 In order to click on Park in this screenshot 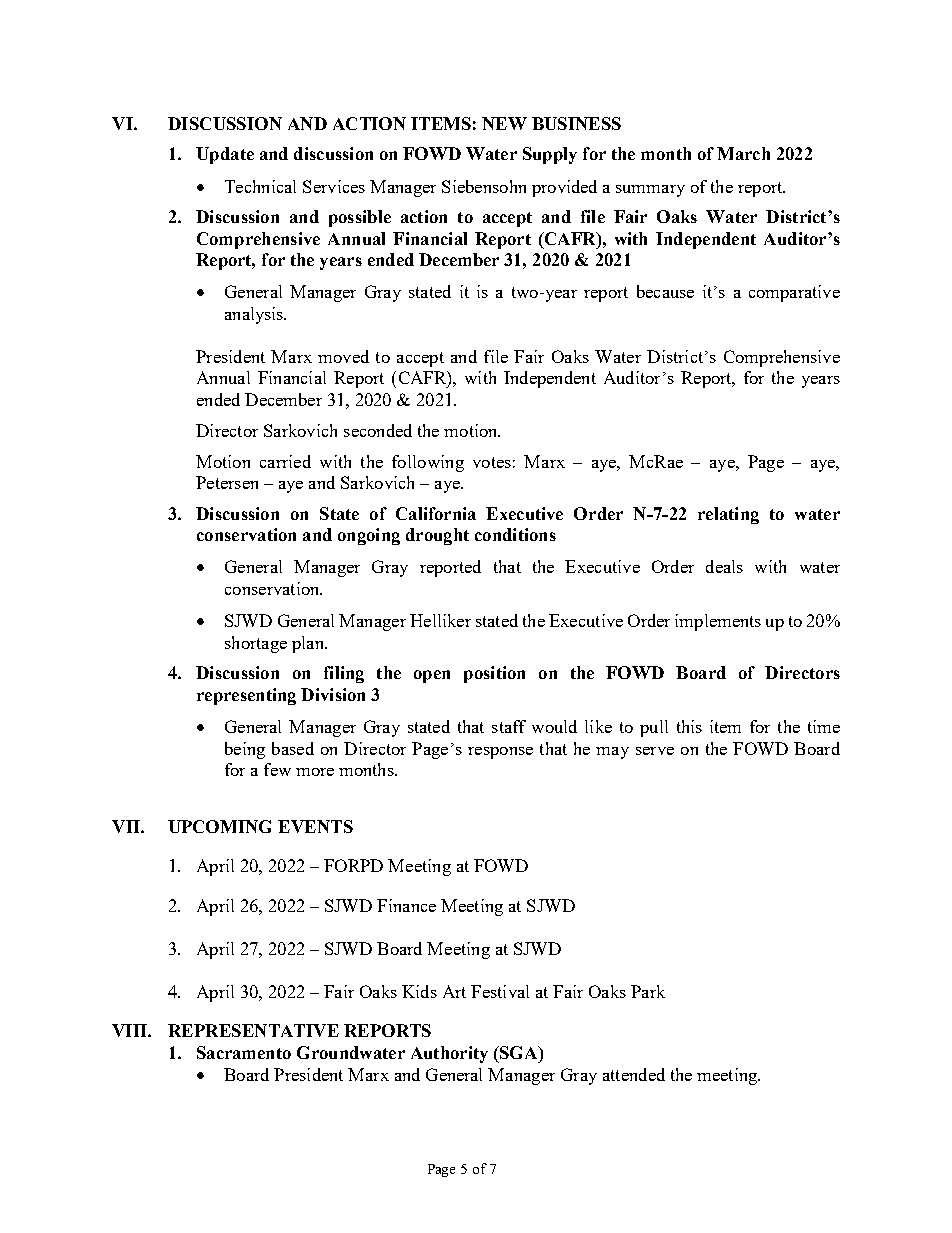, I will do `click(648, 991)`.
